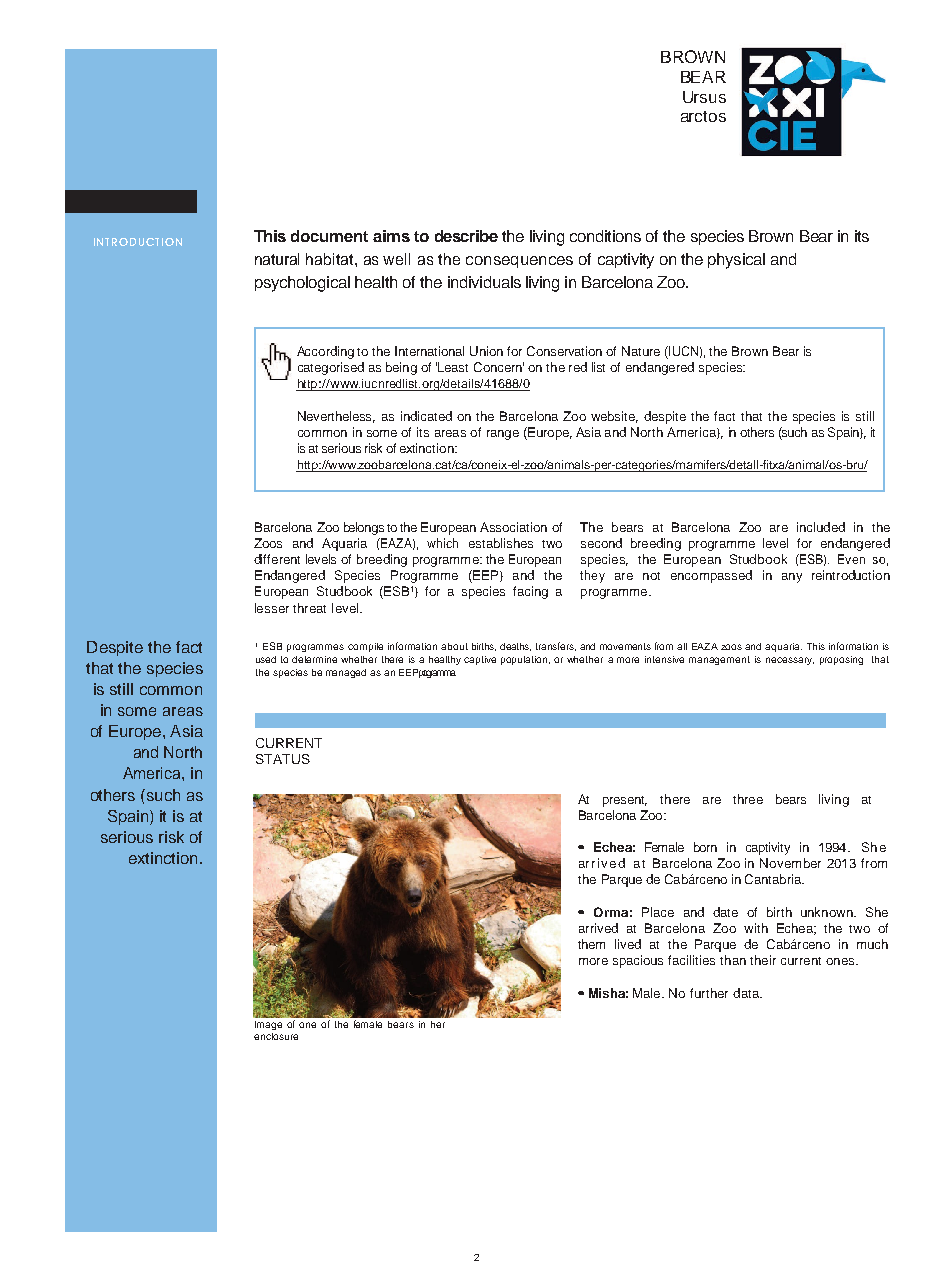  Describe the element at coordinates (346, 673) in the image. I see `managed` at that location.
